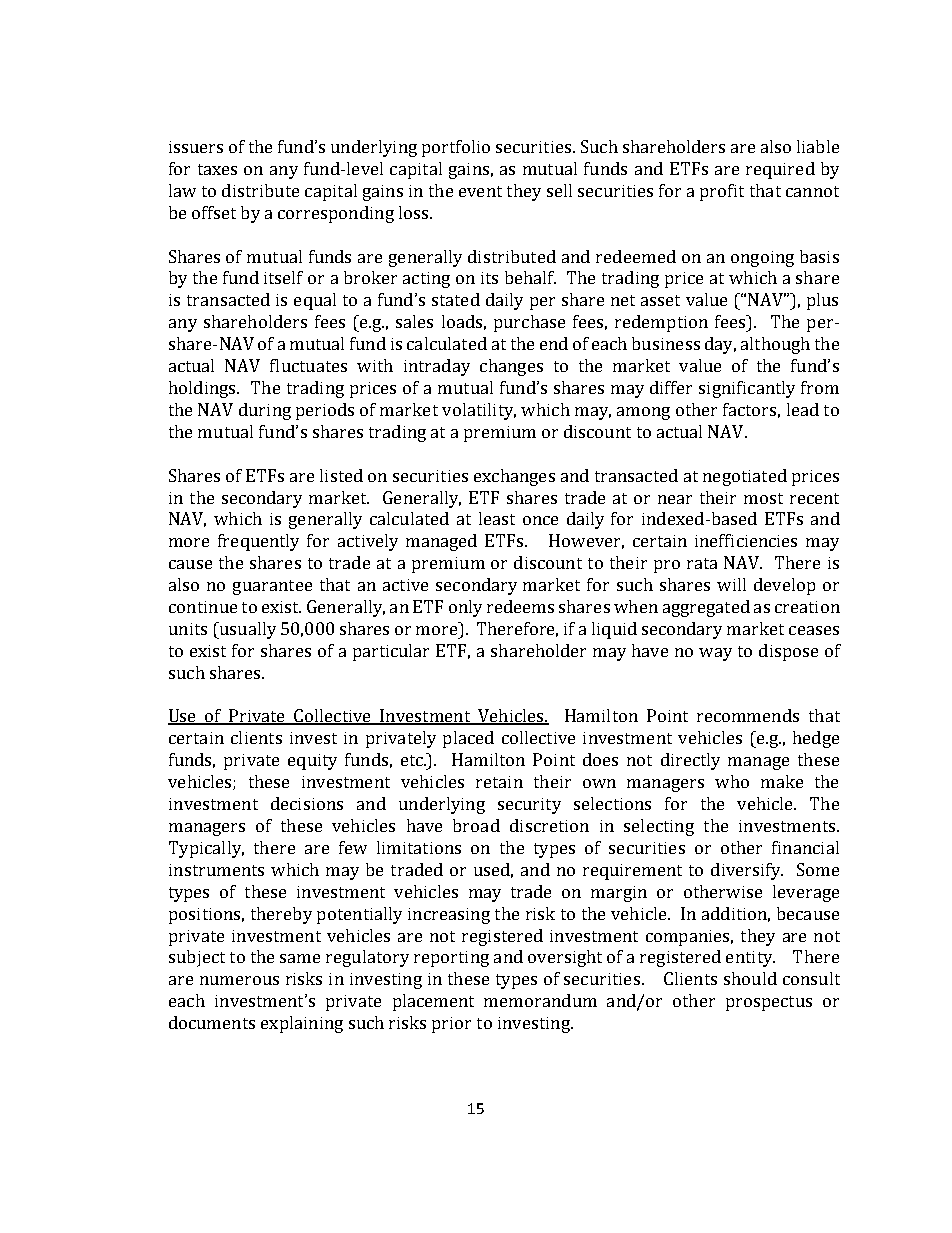 This page has height=1233, width=952. Describe the element at coordinates (540, 1000) in the page. I see `memorandum` at that location.
